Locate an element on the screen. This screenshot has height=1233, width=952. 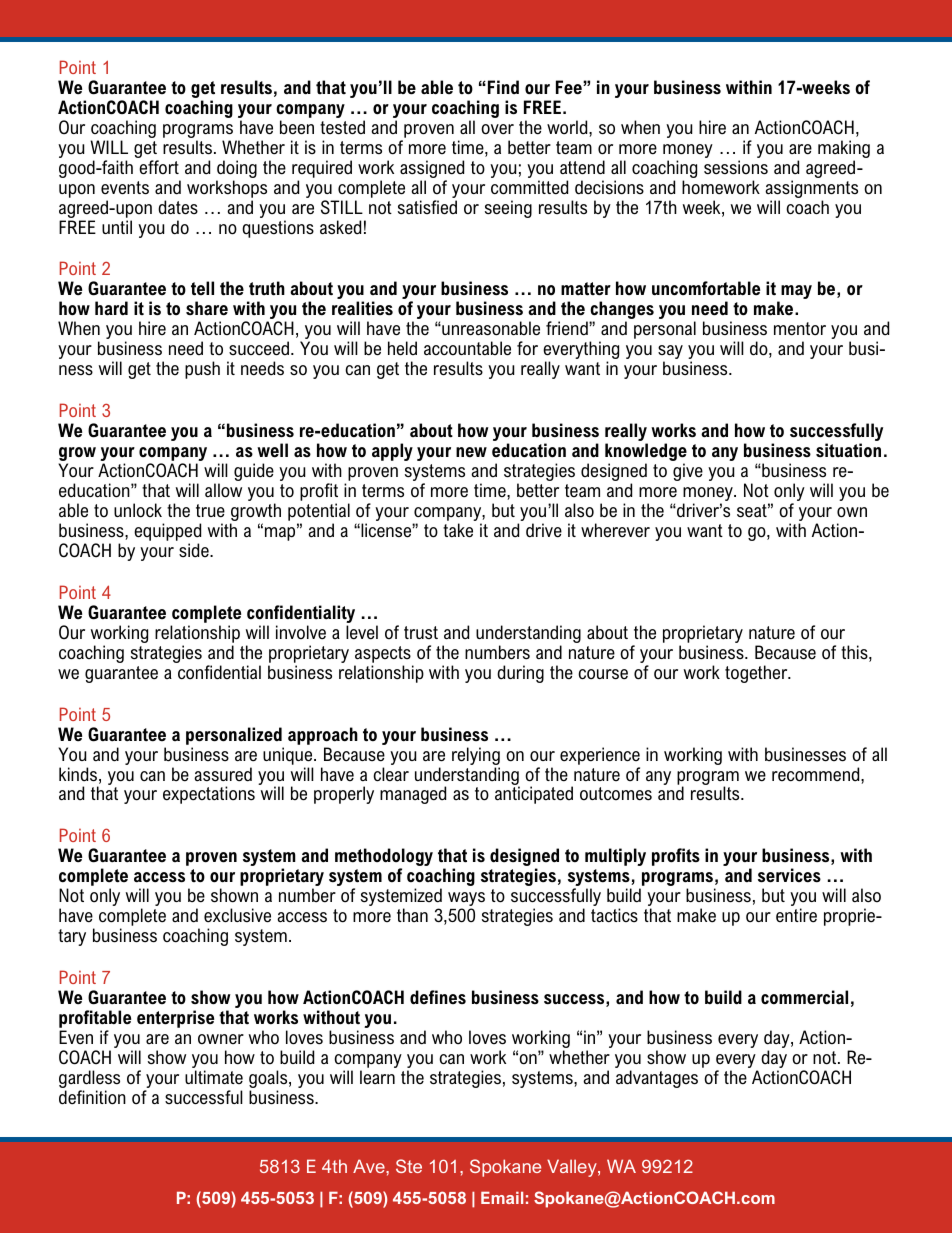
Email is located at coordinates (502, 1197).
